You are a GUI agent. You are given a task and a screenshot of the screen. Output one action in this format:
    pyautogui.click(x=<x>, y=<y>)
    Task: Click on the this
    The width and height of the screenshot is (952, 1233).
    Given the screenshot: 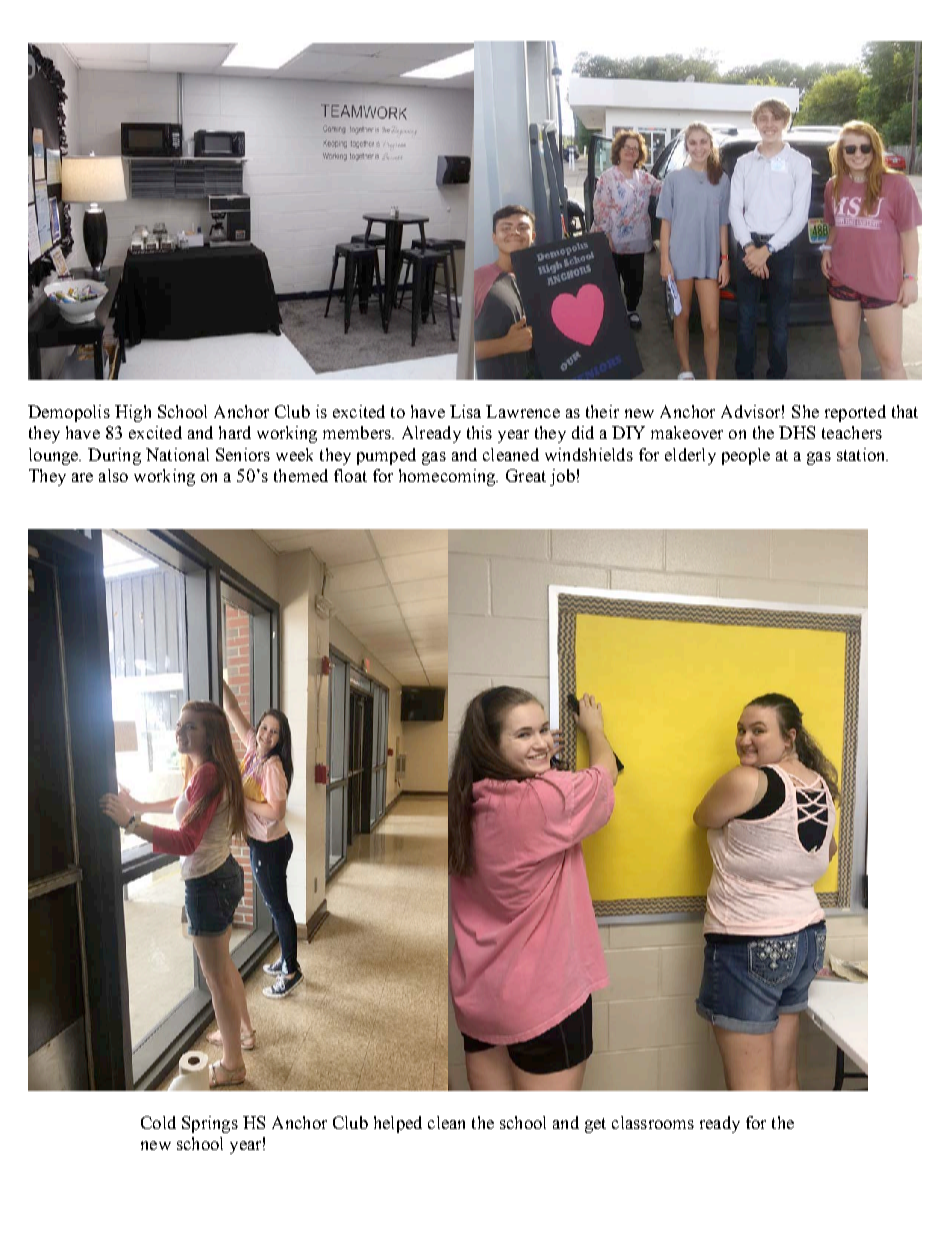 What is the action you would take?
    pyautogui.click(x=479, y=432)
